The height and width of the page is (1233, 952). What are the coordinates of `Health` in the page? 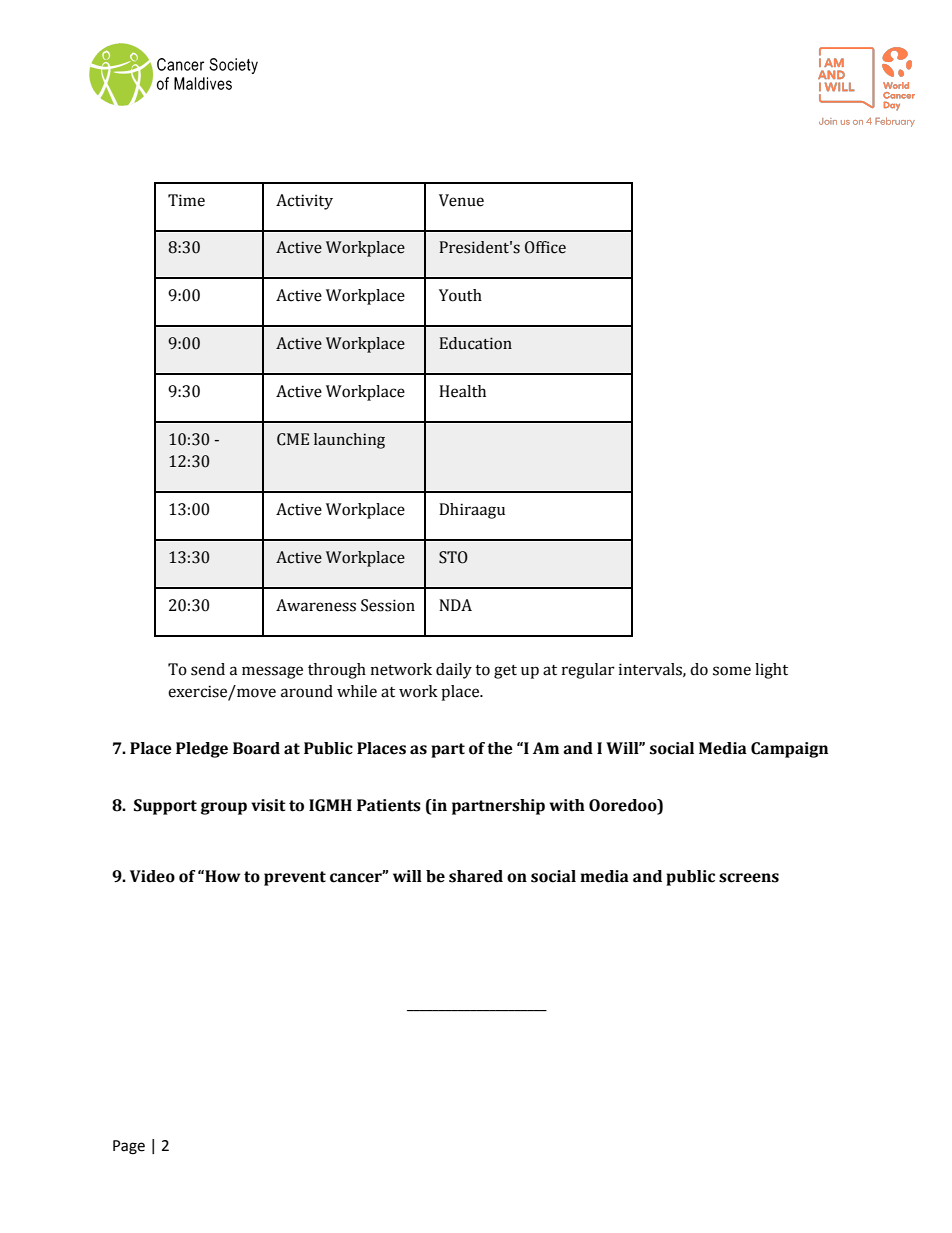 It's located at (462, 391).
